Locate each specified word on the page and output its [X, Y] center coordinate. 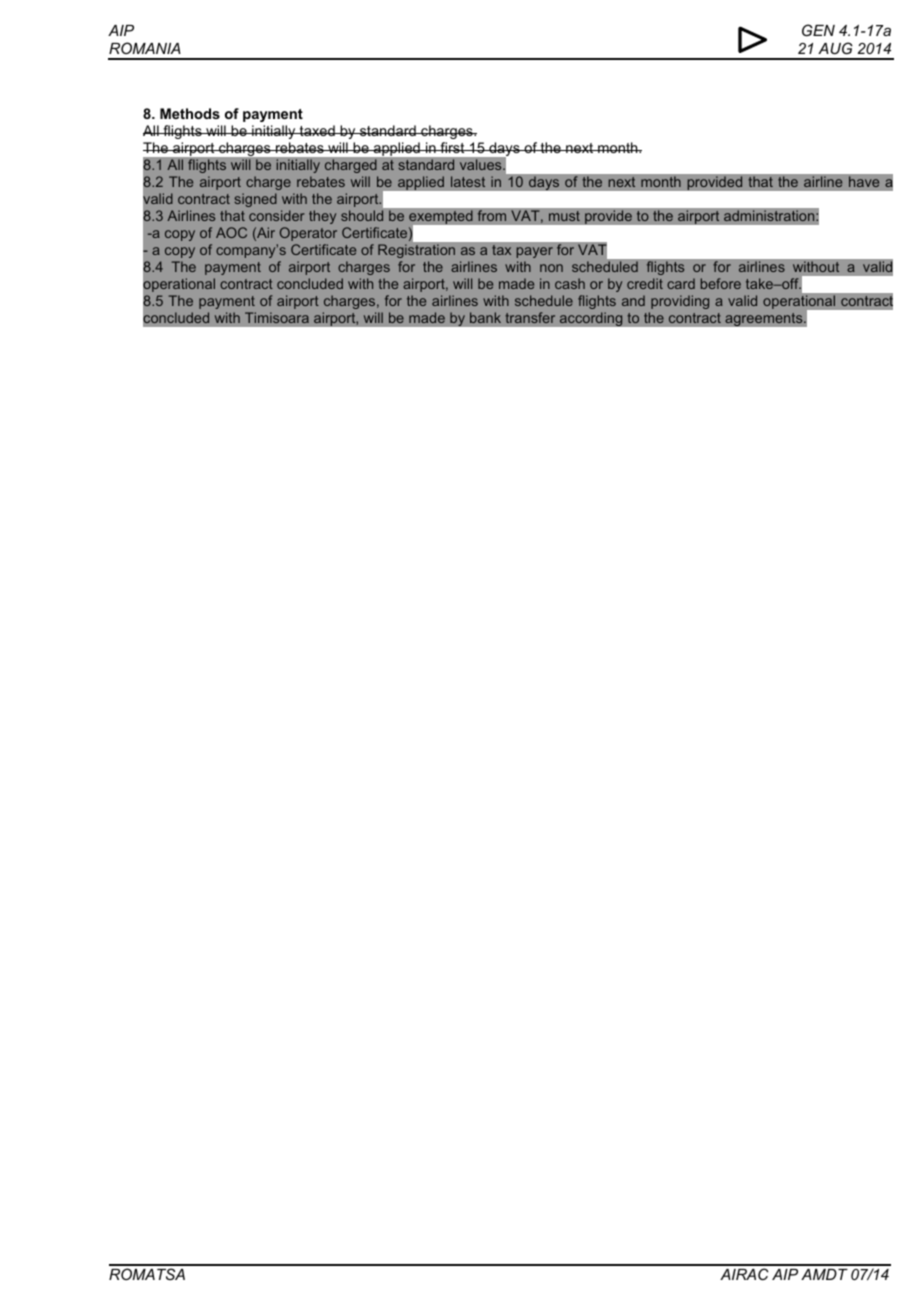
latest [468, 181]
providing [680, 302]
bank [485, 317]
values [482, 164]
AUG [835, 48]
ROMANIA [145, 48]
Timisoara [277, 317]
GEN [818, 30]
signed [256, 200]
